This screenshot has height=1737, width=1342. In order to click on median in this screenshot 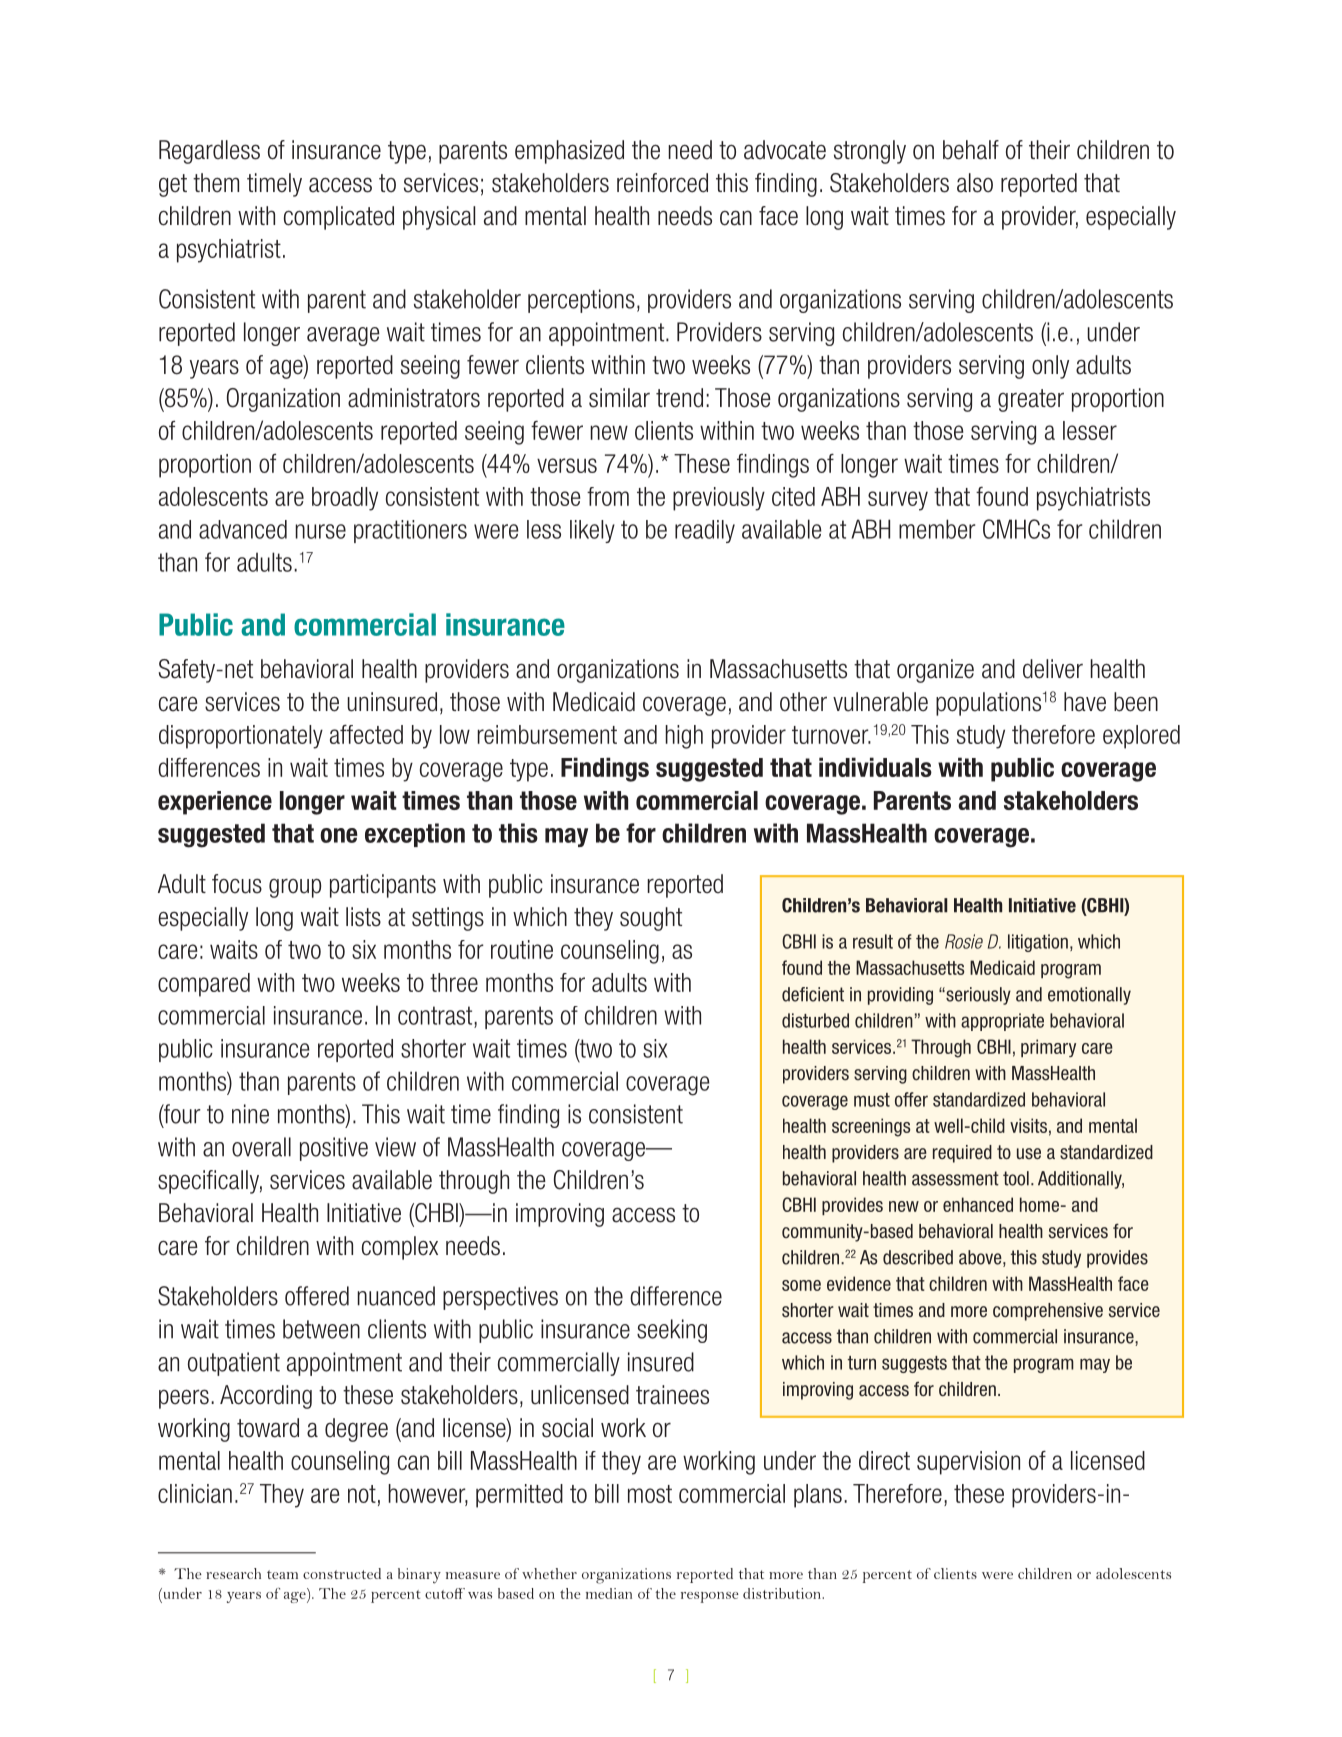, I will do `click(609, 1593)`.
